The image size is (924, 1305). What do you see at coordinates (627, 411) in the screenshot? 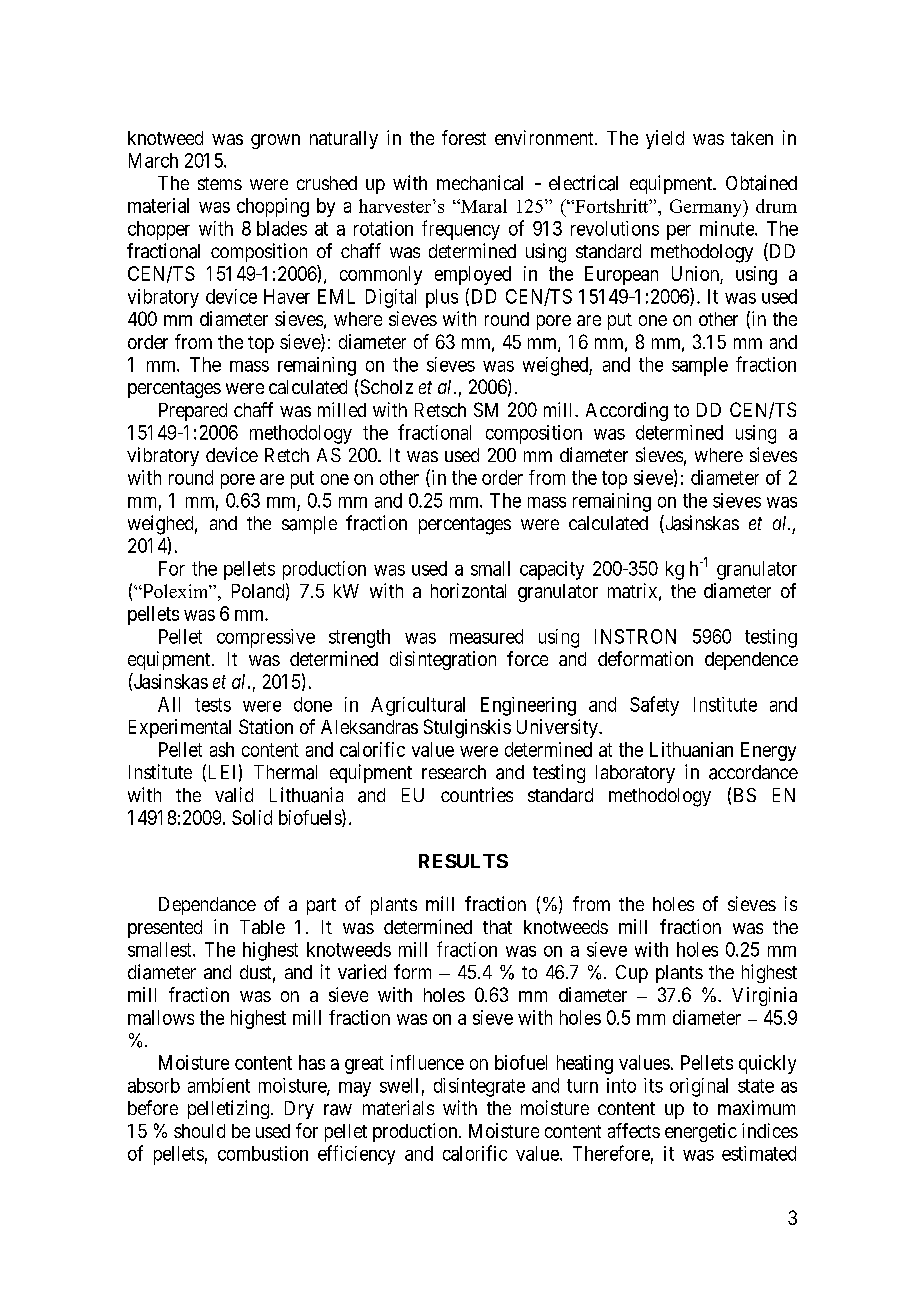
I see `According` at bounding box center [627, 411].
